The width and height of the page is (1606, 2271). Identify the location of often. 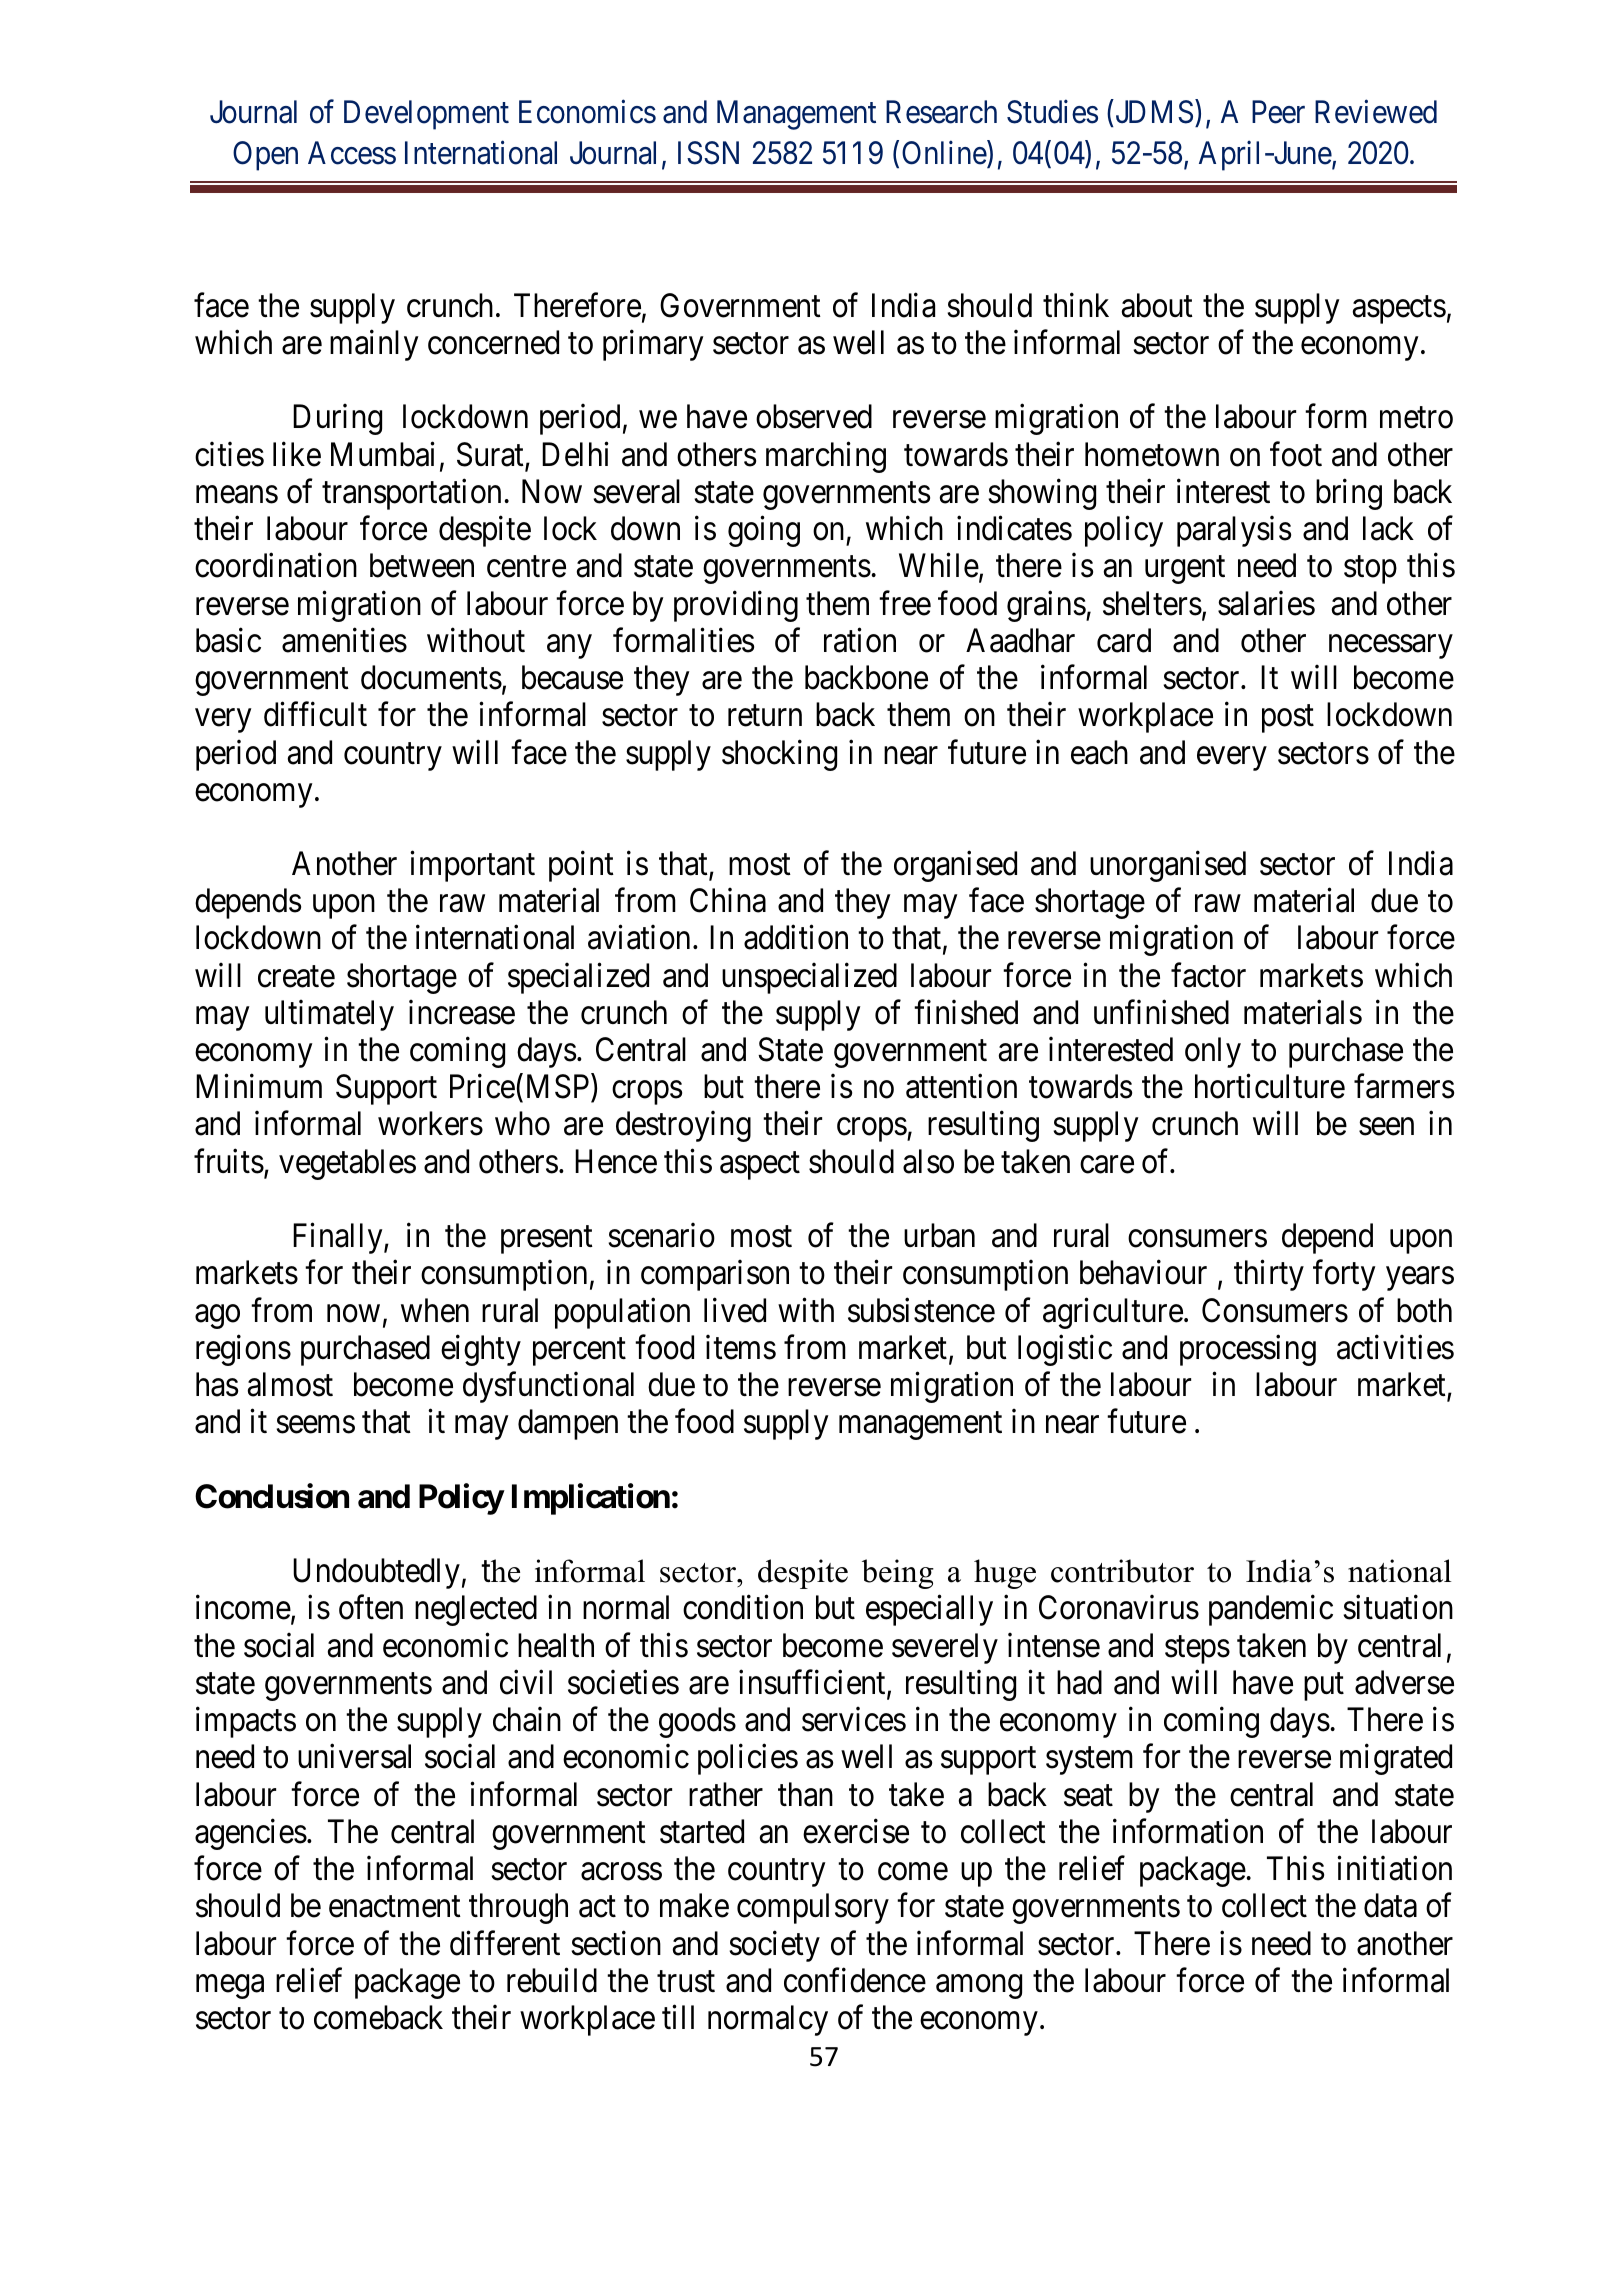
(371, 1607).
